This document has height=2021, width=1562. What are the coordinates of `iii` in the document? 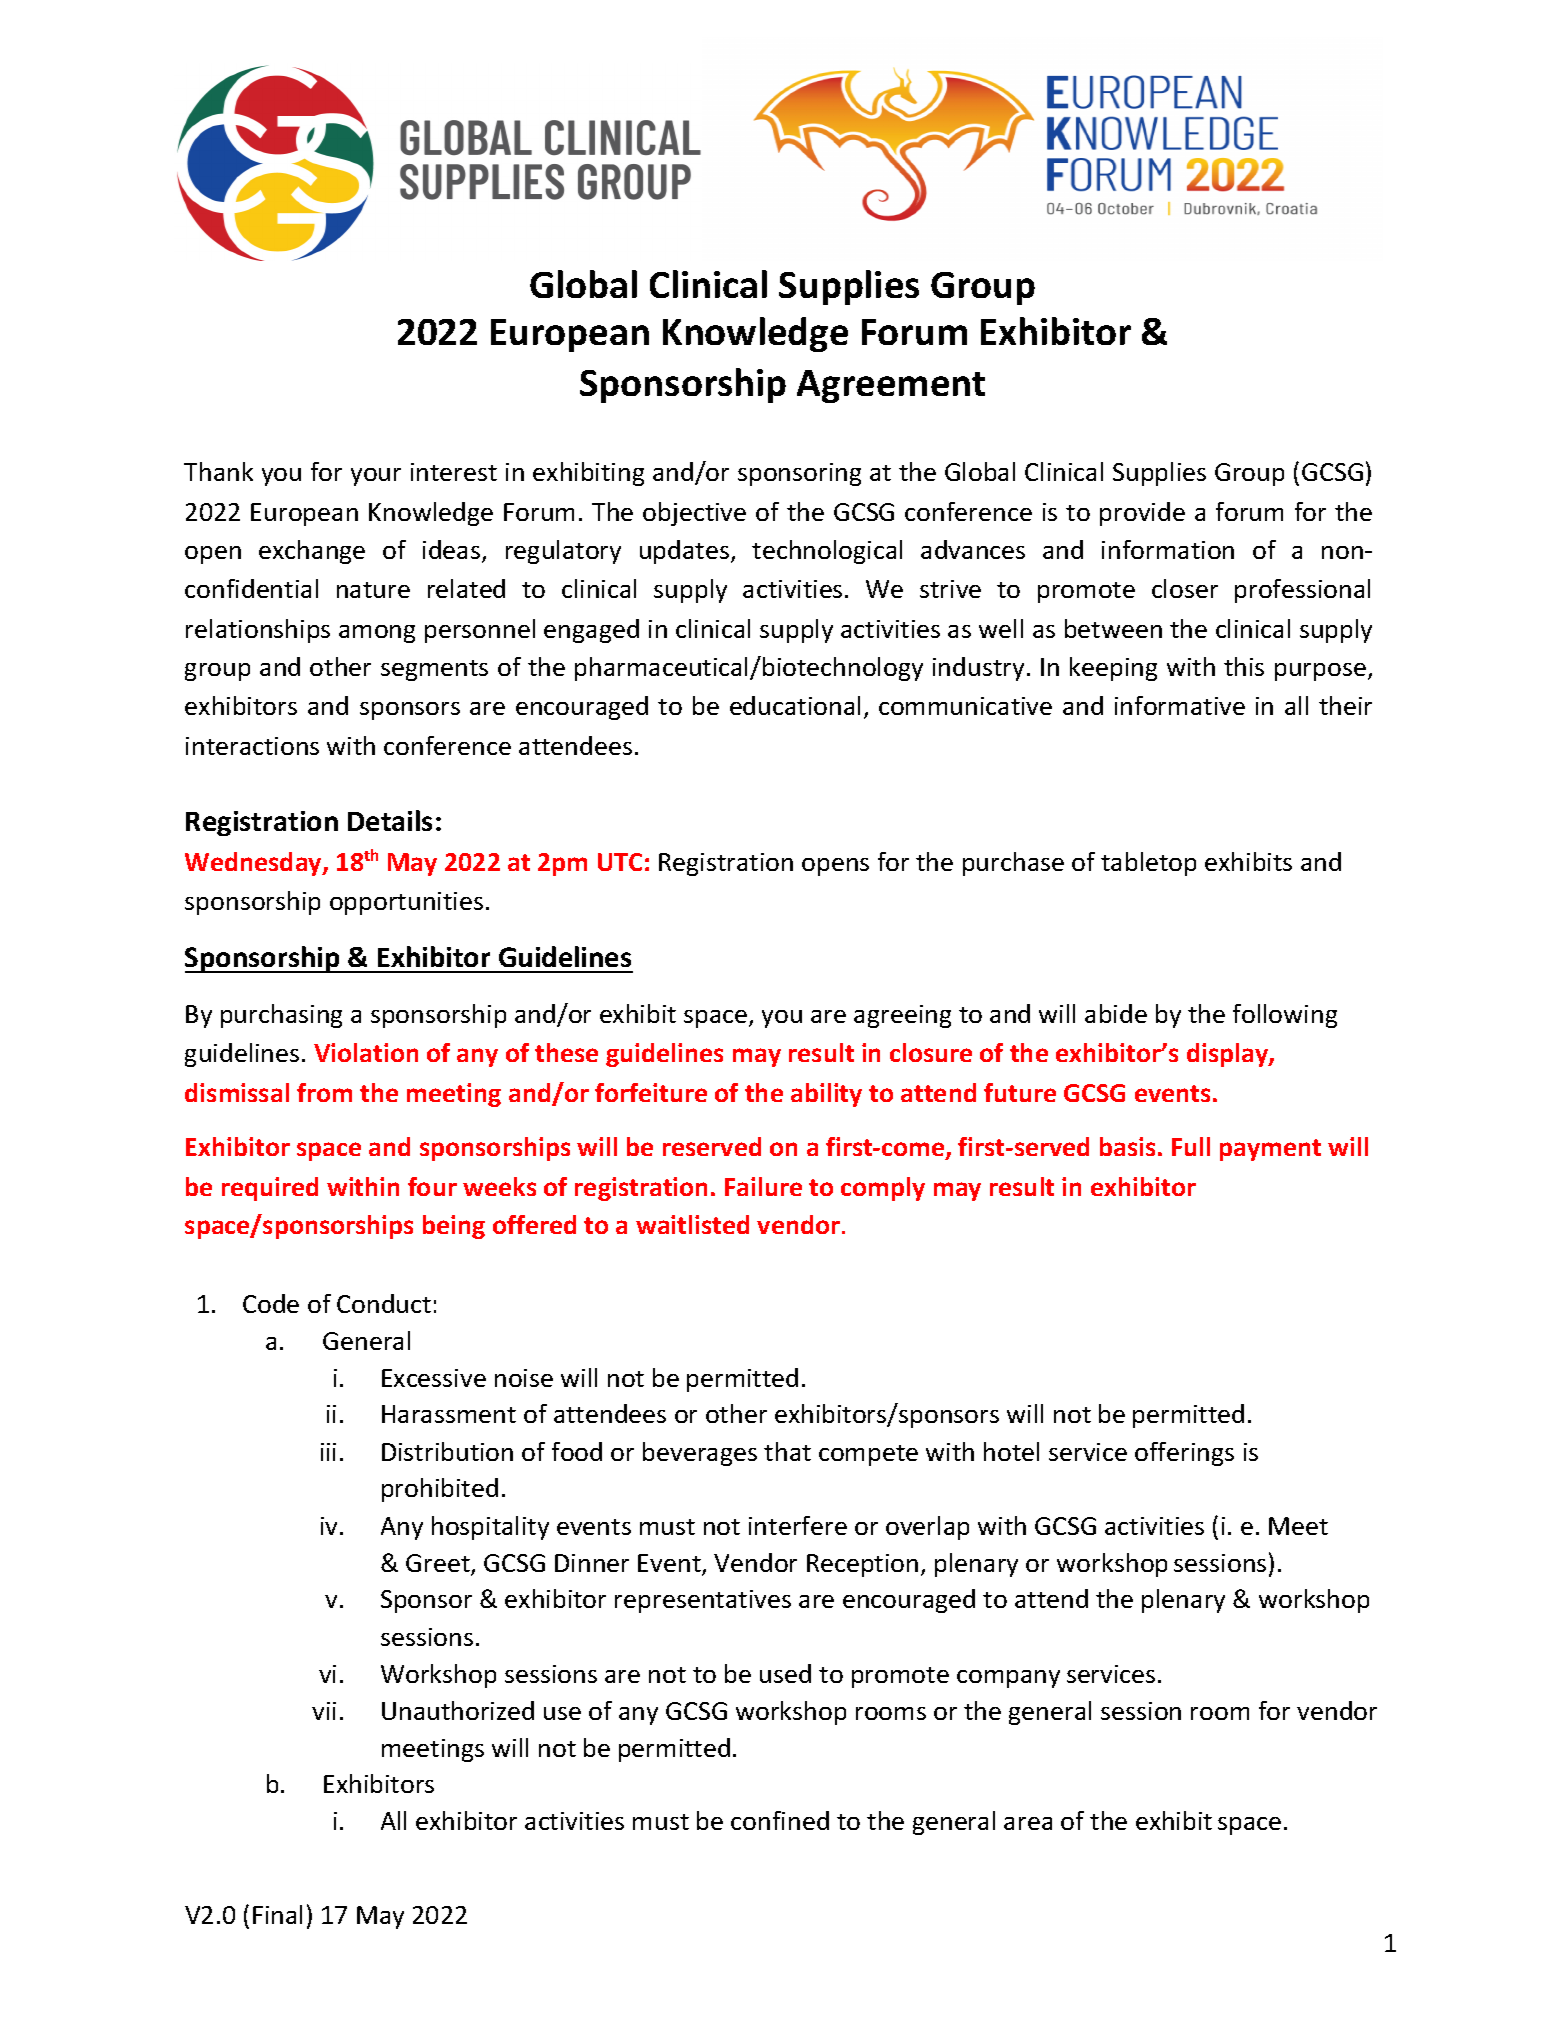 It's located at (328, 1452).
